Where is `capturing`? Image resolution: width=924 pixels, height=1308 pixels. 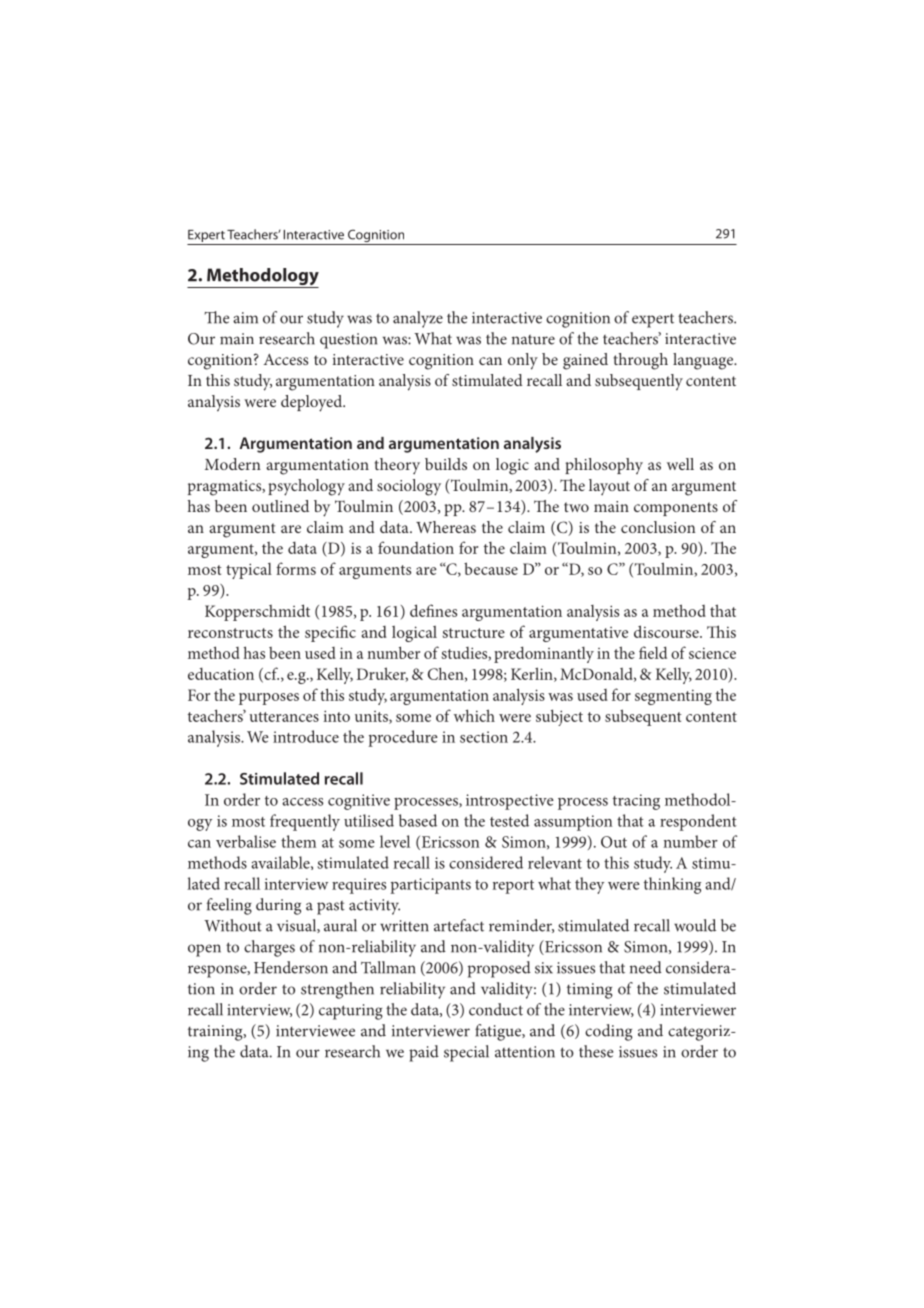 capturing is located at coordinates (351, 1012).
